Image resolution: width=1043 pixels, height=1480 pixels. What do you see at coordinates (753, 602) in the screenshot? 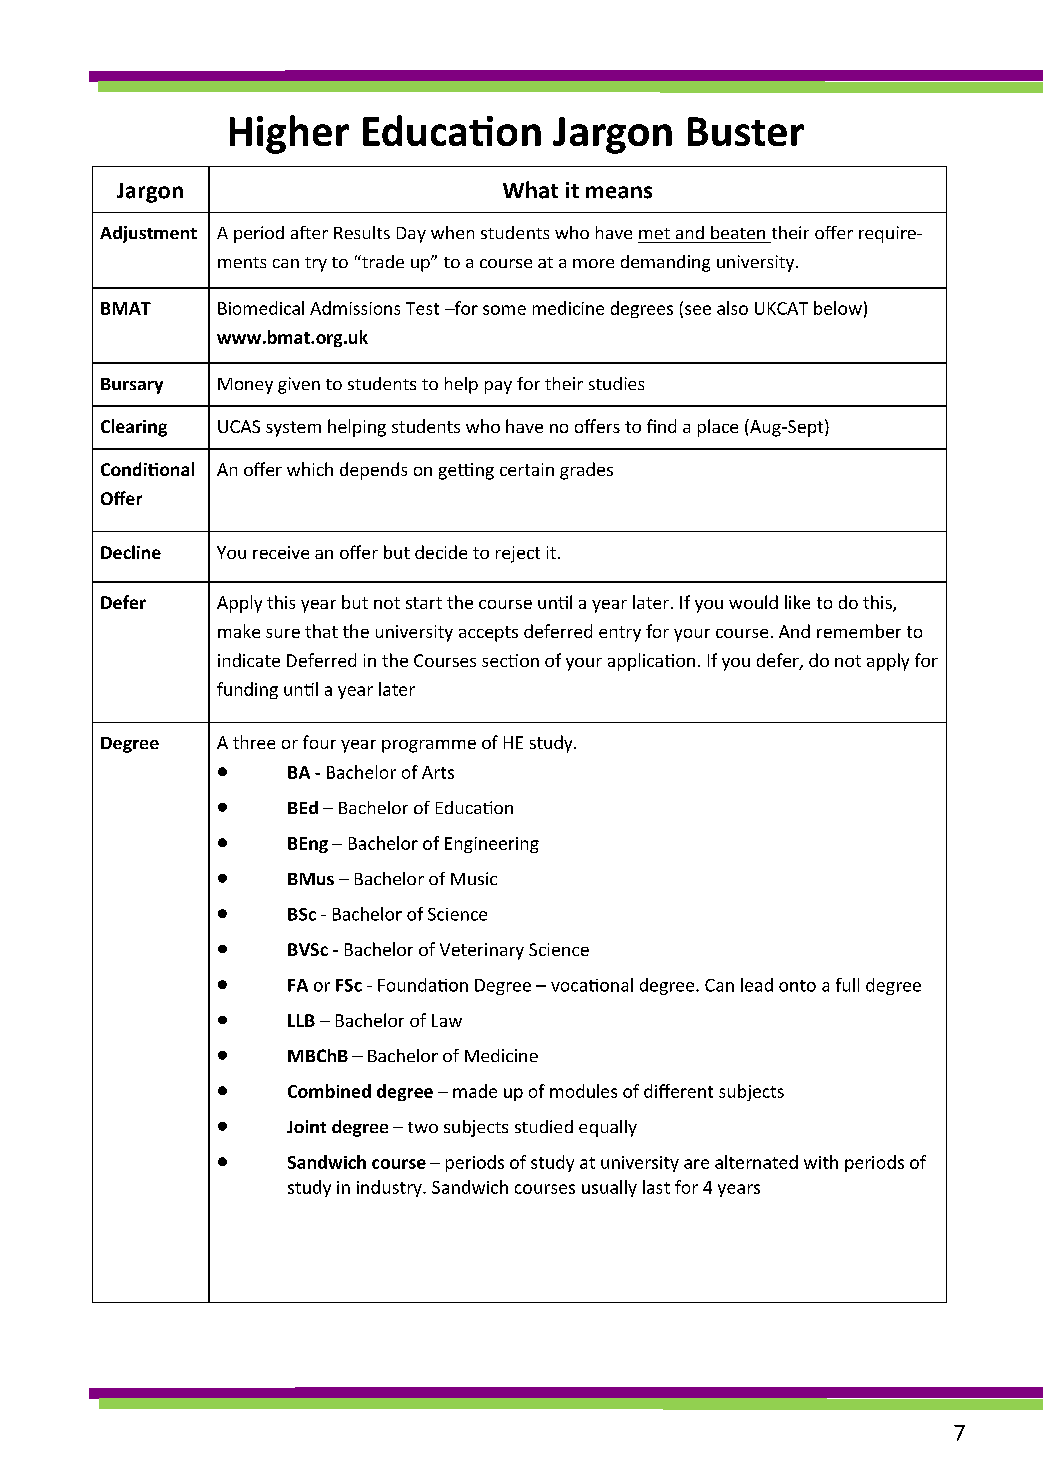
I see `would` at bounding box center [753, 602].
